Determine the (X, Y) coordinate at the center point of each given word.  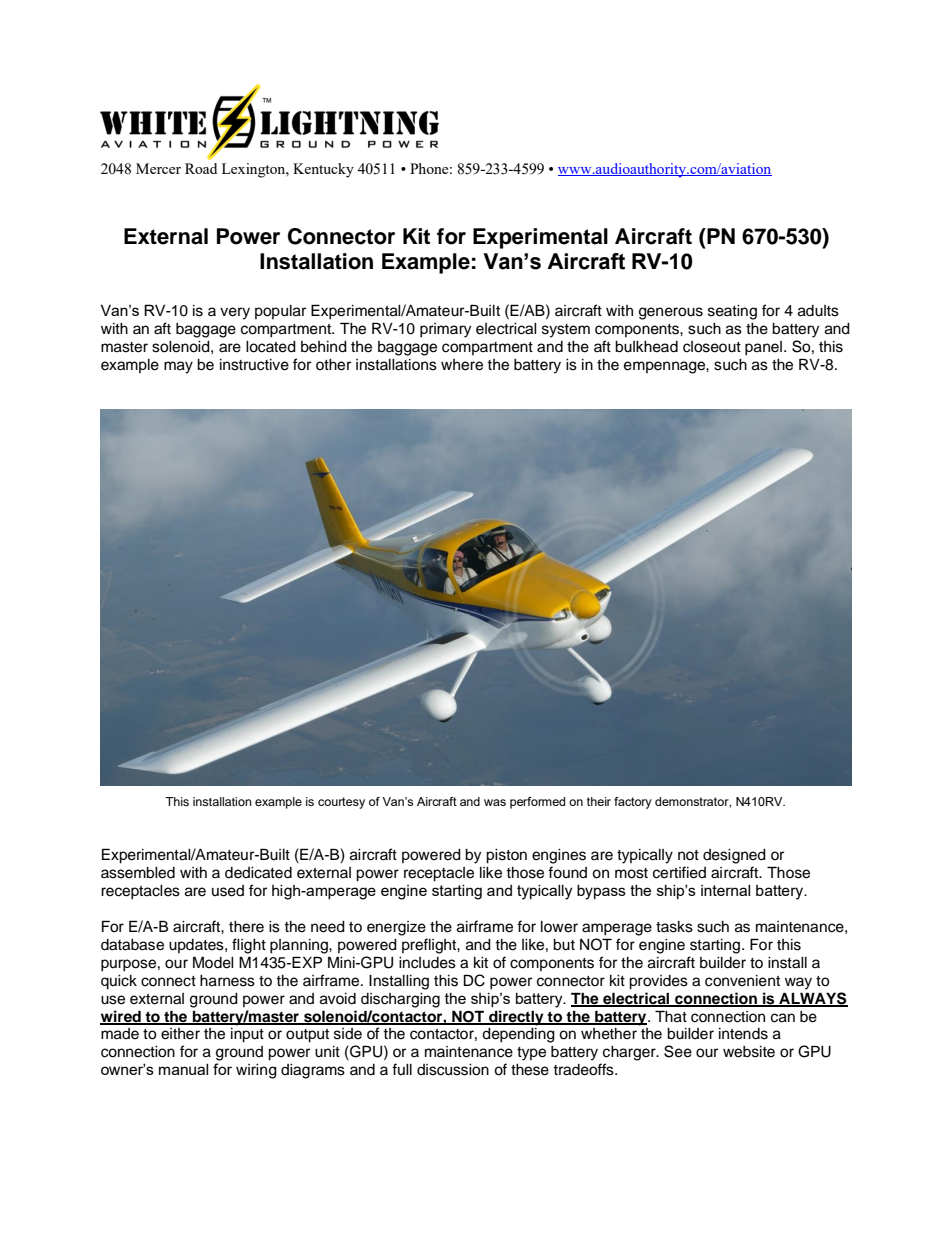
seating (732, 312)
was (495, 802)
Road (201, 168)
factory (633, 803)
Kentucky (323, 170)
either (180, 1034)
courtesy (341, 803)
